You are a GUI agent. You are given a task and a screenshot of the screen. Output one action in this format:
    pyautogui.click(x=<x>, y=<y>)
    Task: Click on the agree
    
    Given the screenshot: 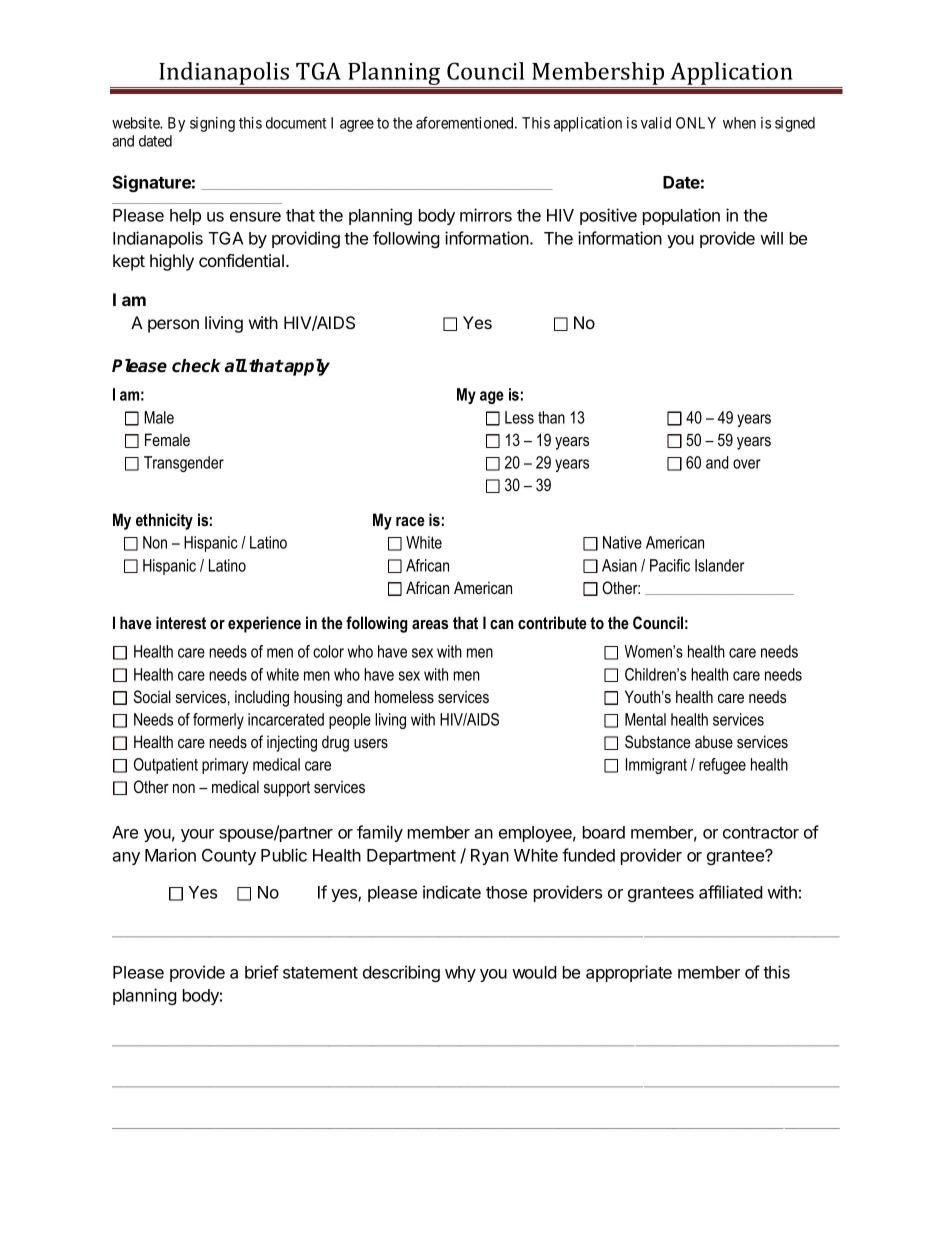 What is the action you would take?
    pyautogui.click(x=357, y=126)
